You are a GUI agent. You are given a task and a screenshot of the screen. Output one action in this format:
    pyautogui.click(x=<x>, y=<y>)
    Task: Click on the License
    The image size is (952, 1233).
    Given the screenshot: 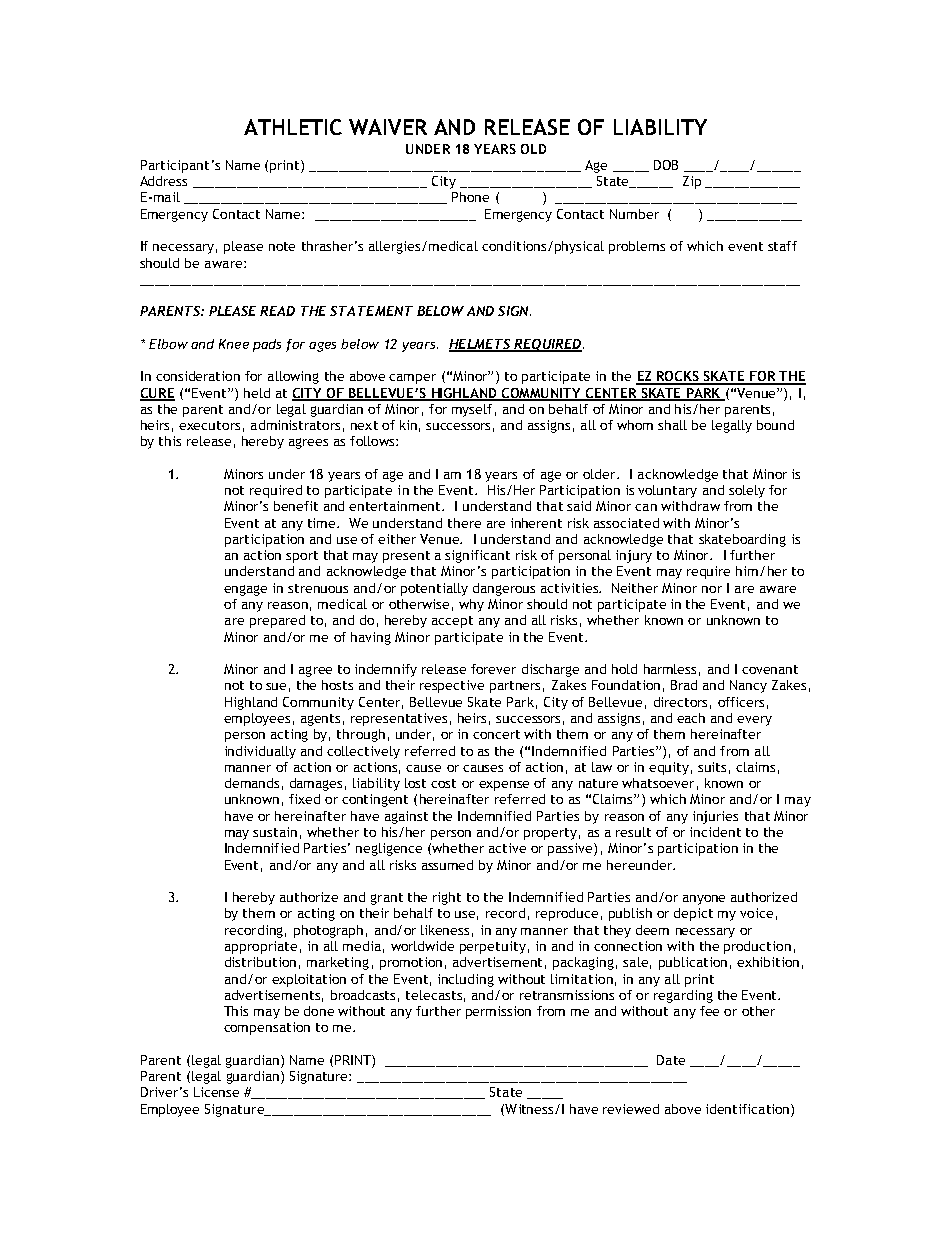 What is the action you would take?
    pyautogui.click(x=216, y=1092)
